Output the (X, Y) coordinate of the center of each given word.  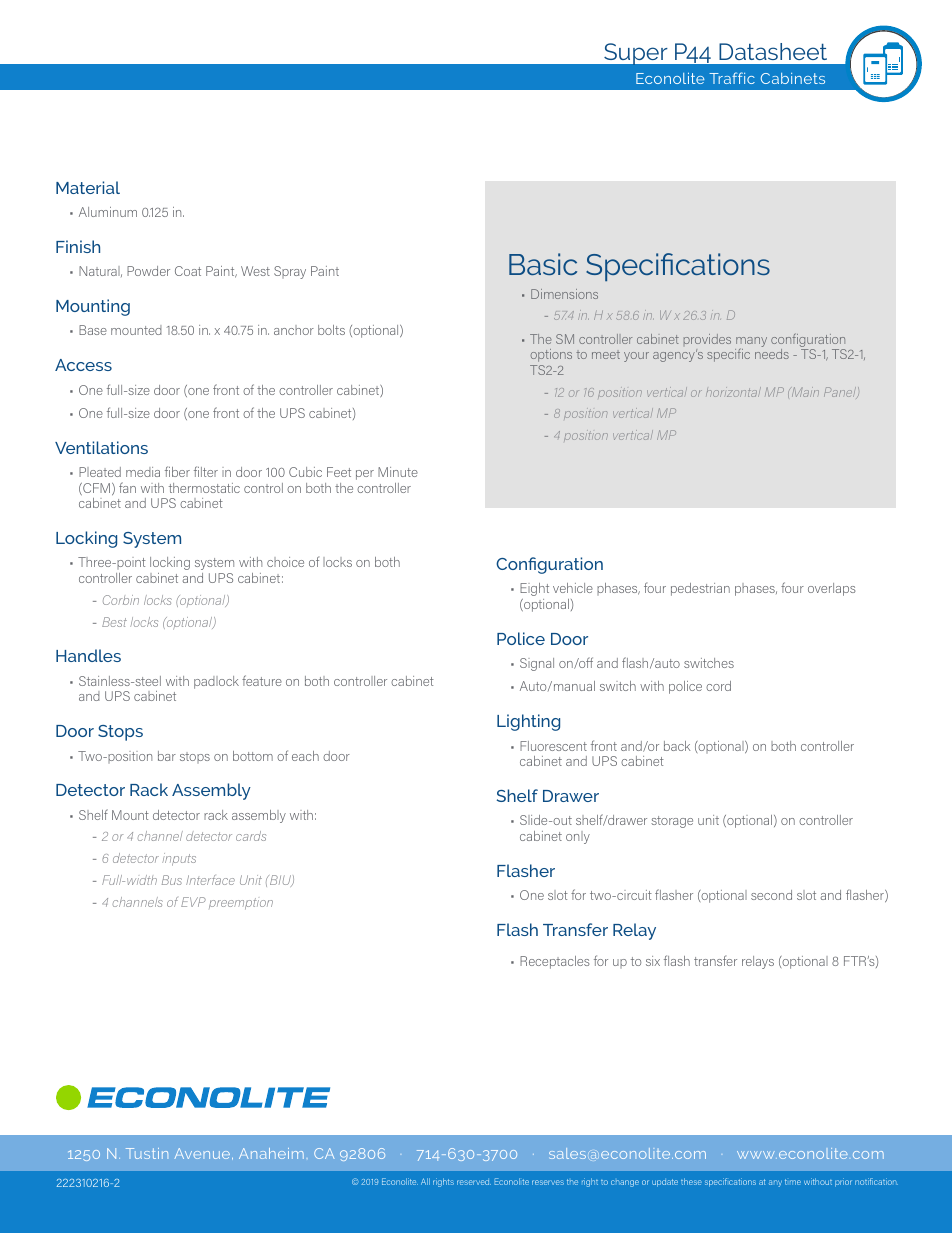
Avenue (203, 1154)
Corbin (121, 600)
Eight (534, 589)
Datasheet (773, 51)
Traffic (732, 78)
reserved (474, 1182)
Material (88, 187)
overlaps (832, 589)
